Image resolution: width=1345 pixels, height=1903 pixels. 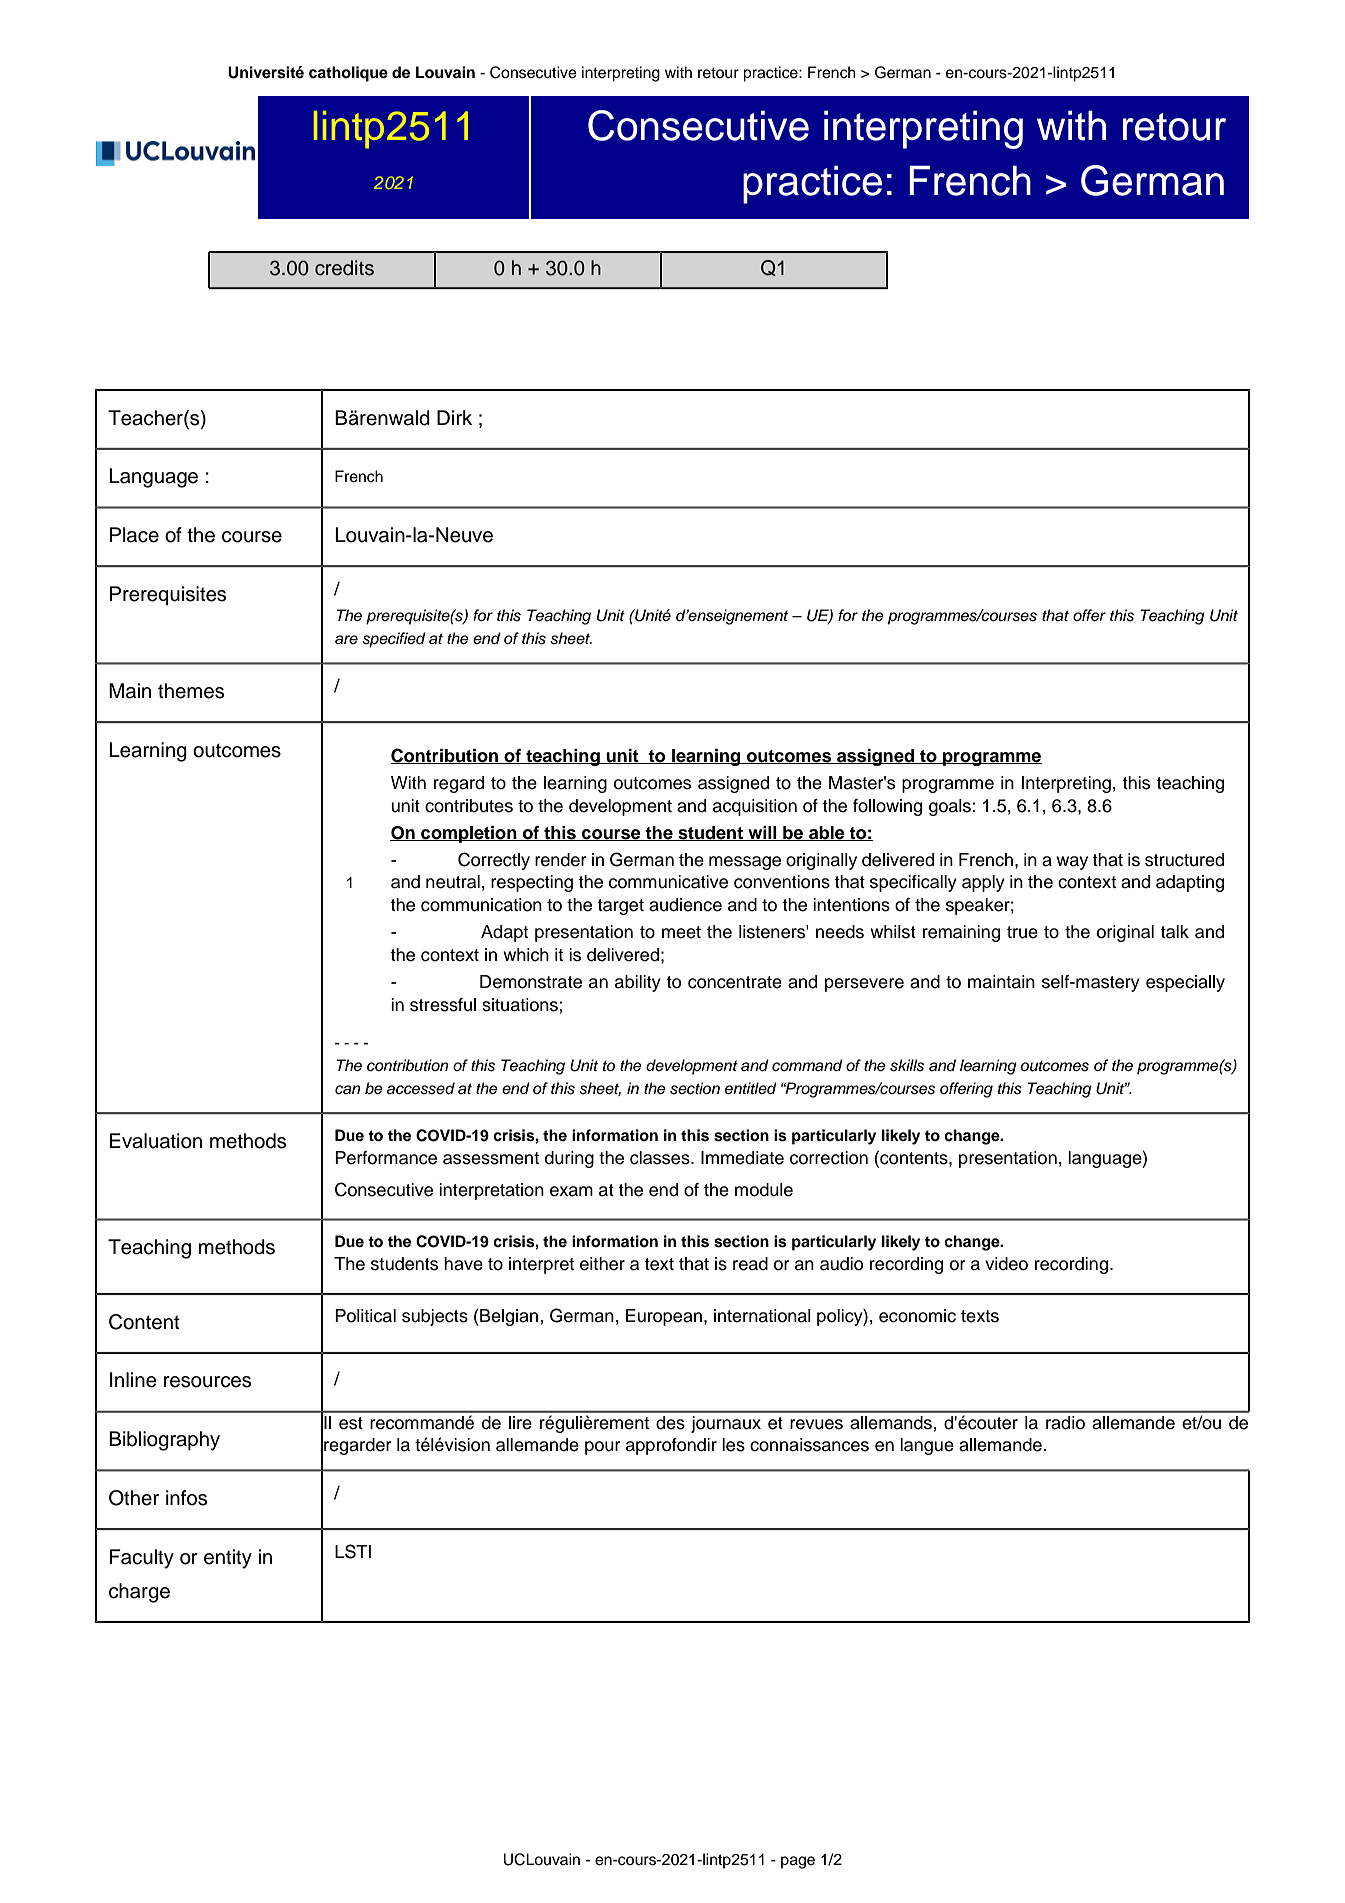 What do you see at coordinates (139, 1593) in the page?
I see `charge` at bounding box center [139, 1593].
